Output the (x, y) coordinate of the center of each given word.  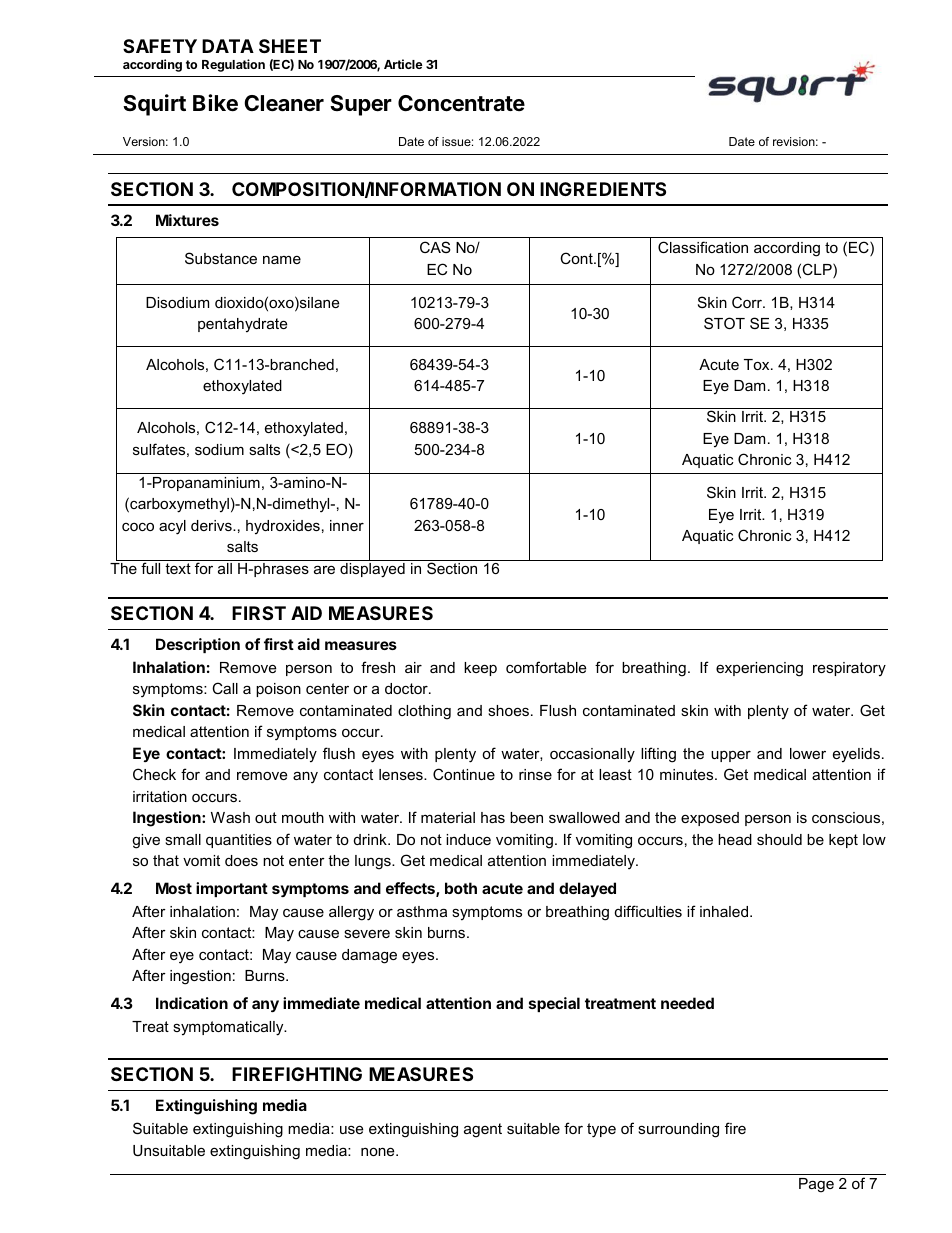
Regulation (233, 65)
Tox (758, 364)
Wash (230, 817)
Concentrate (461, 103)
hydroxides (283, 527)
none (379, 1151)
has (493, 817)
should (779, 839)
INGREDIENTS (603, 189)
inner (347, 525)
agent (483, 1130)
